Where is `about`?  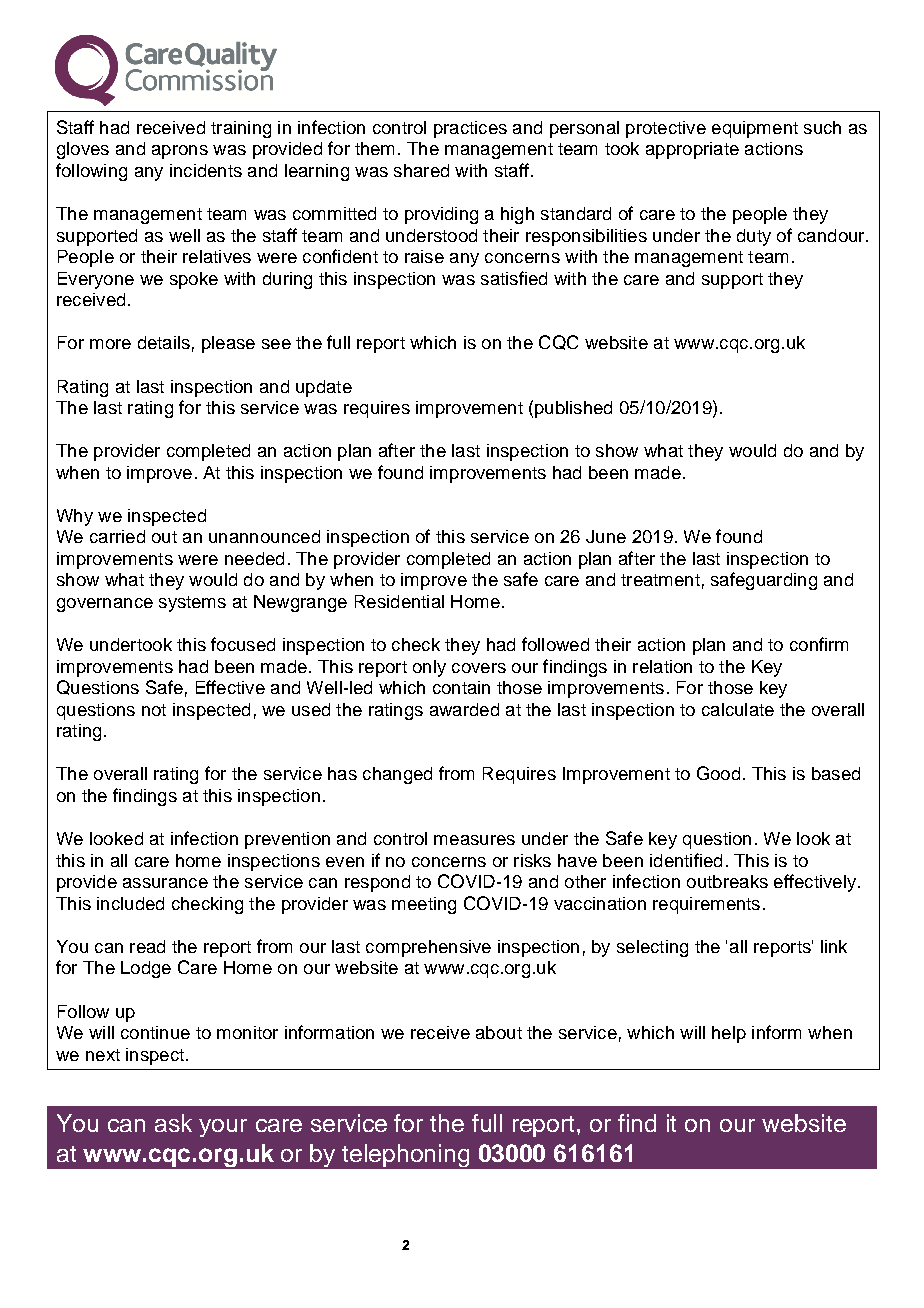
about is located at coordinates (499, 1032).
